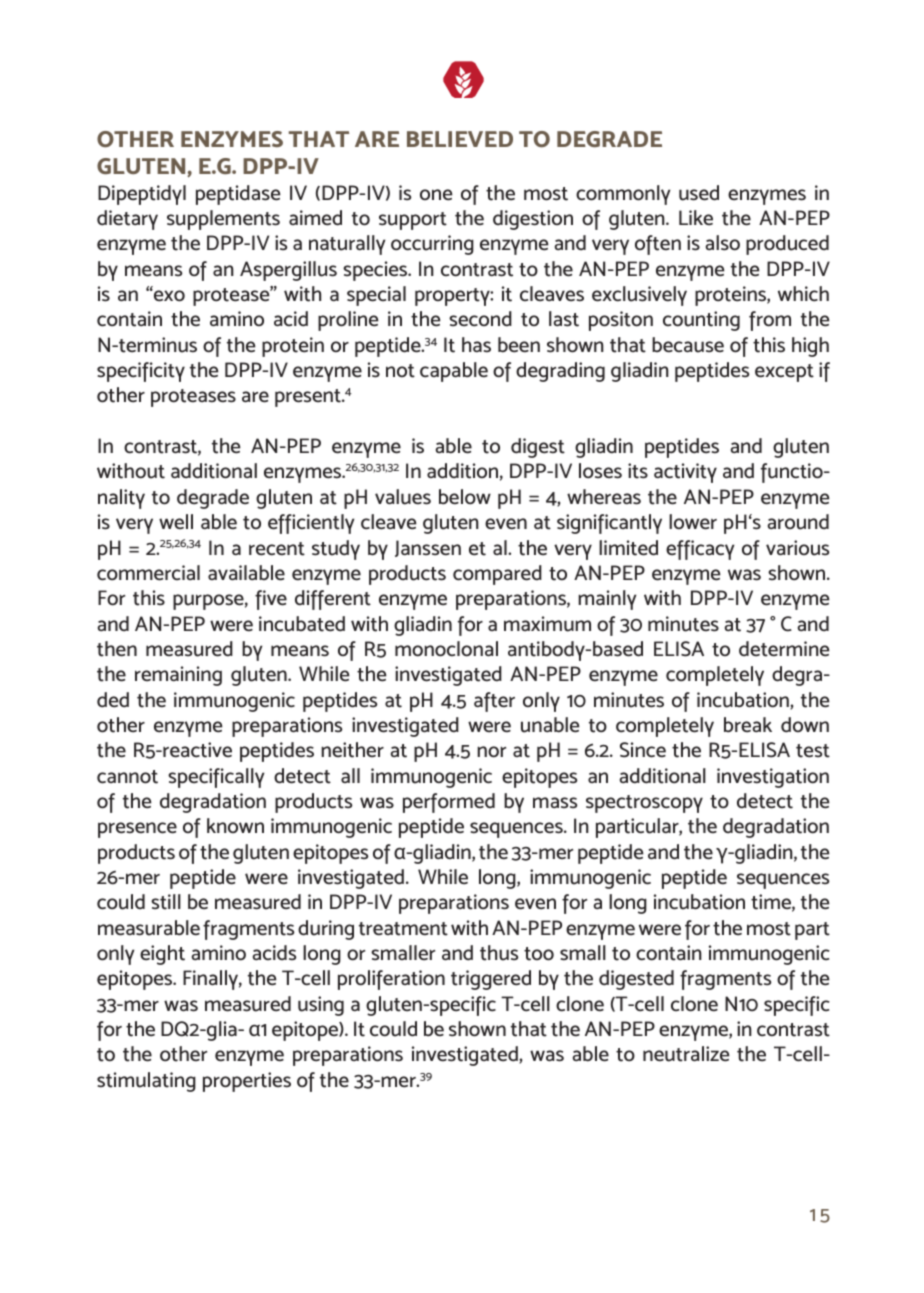 Image resolution: width=924 pixels, height=1293 pixels. Describe the element at coordinates (460, 139) in the page. I see `BELIEVED` at that location.
